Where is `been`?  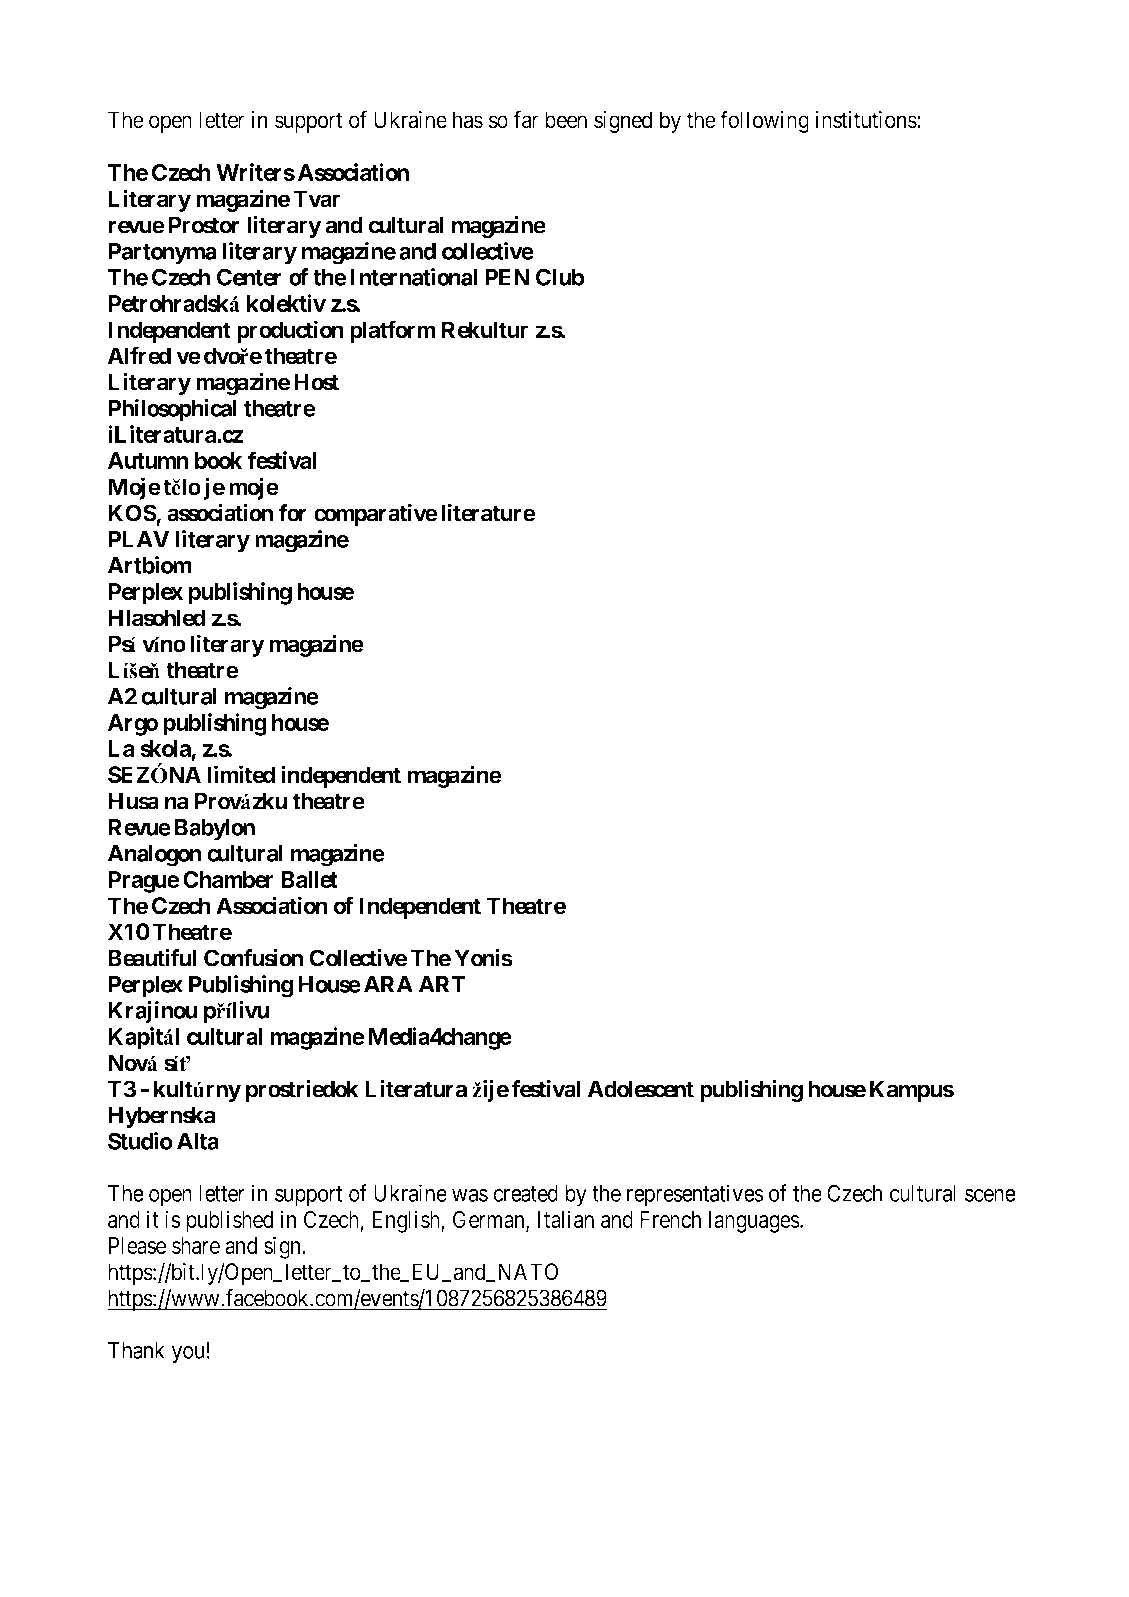 been is located at coordinates (566, 120).
